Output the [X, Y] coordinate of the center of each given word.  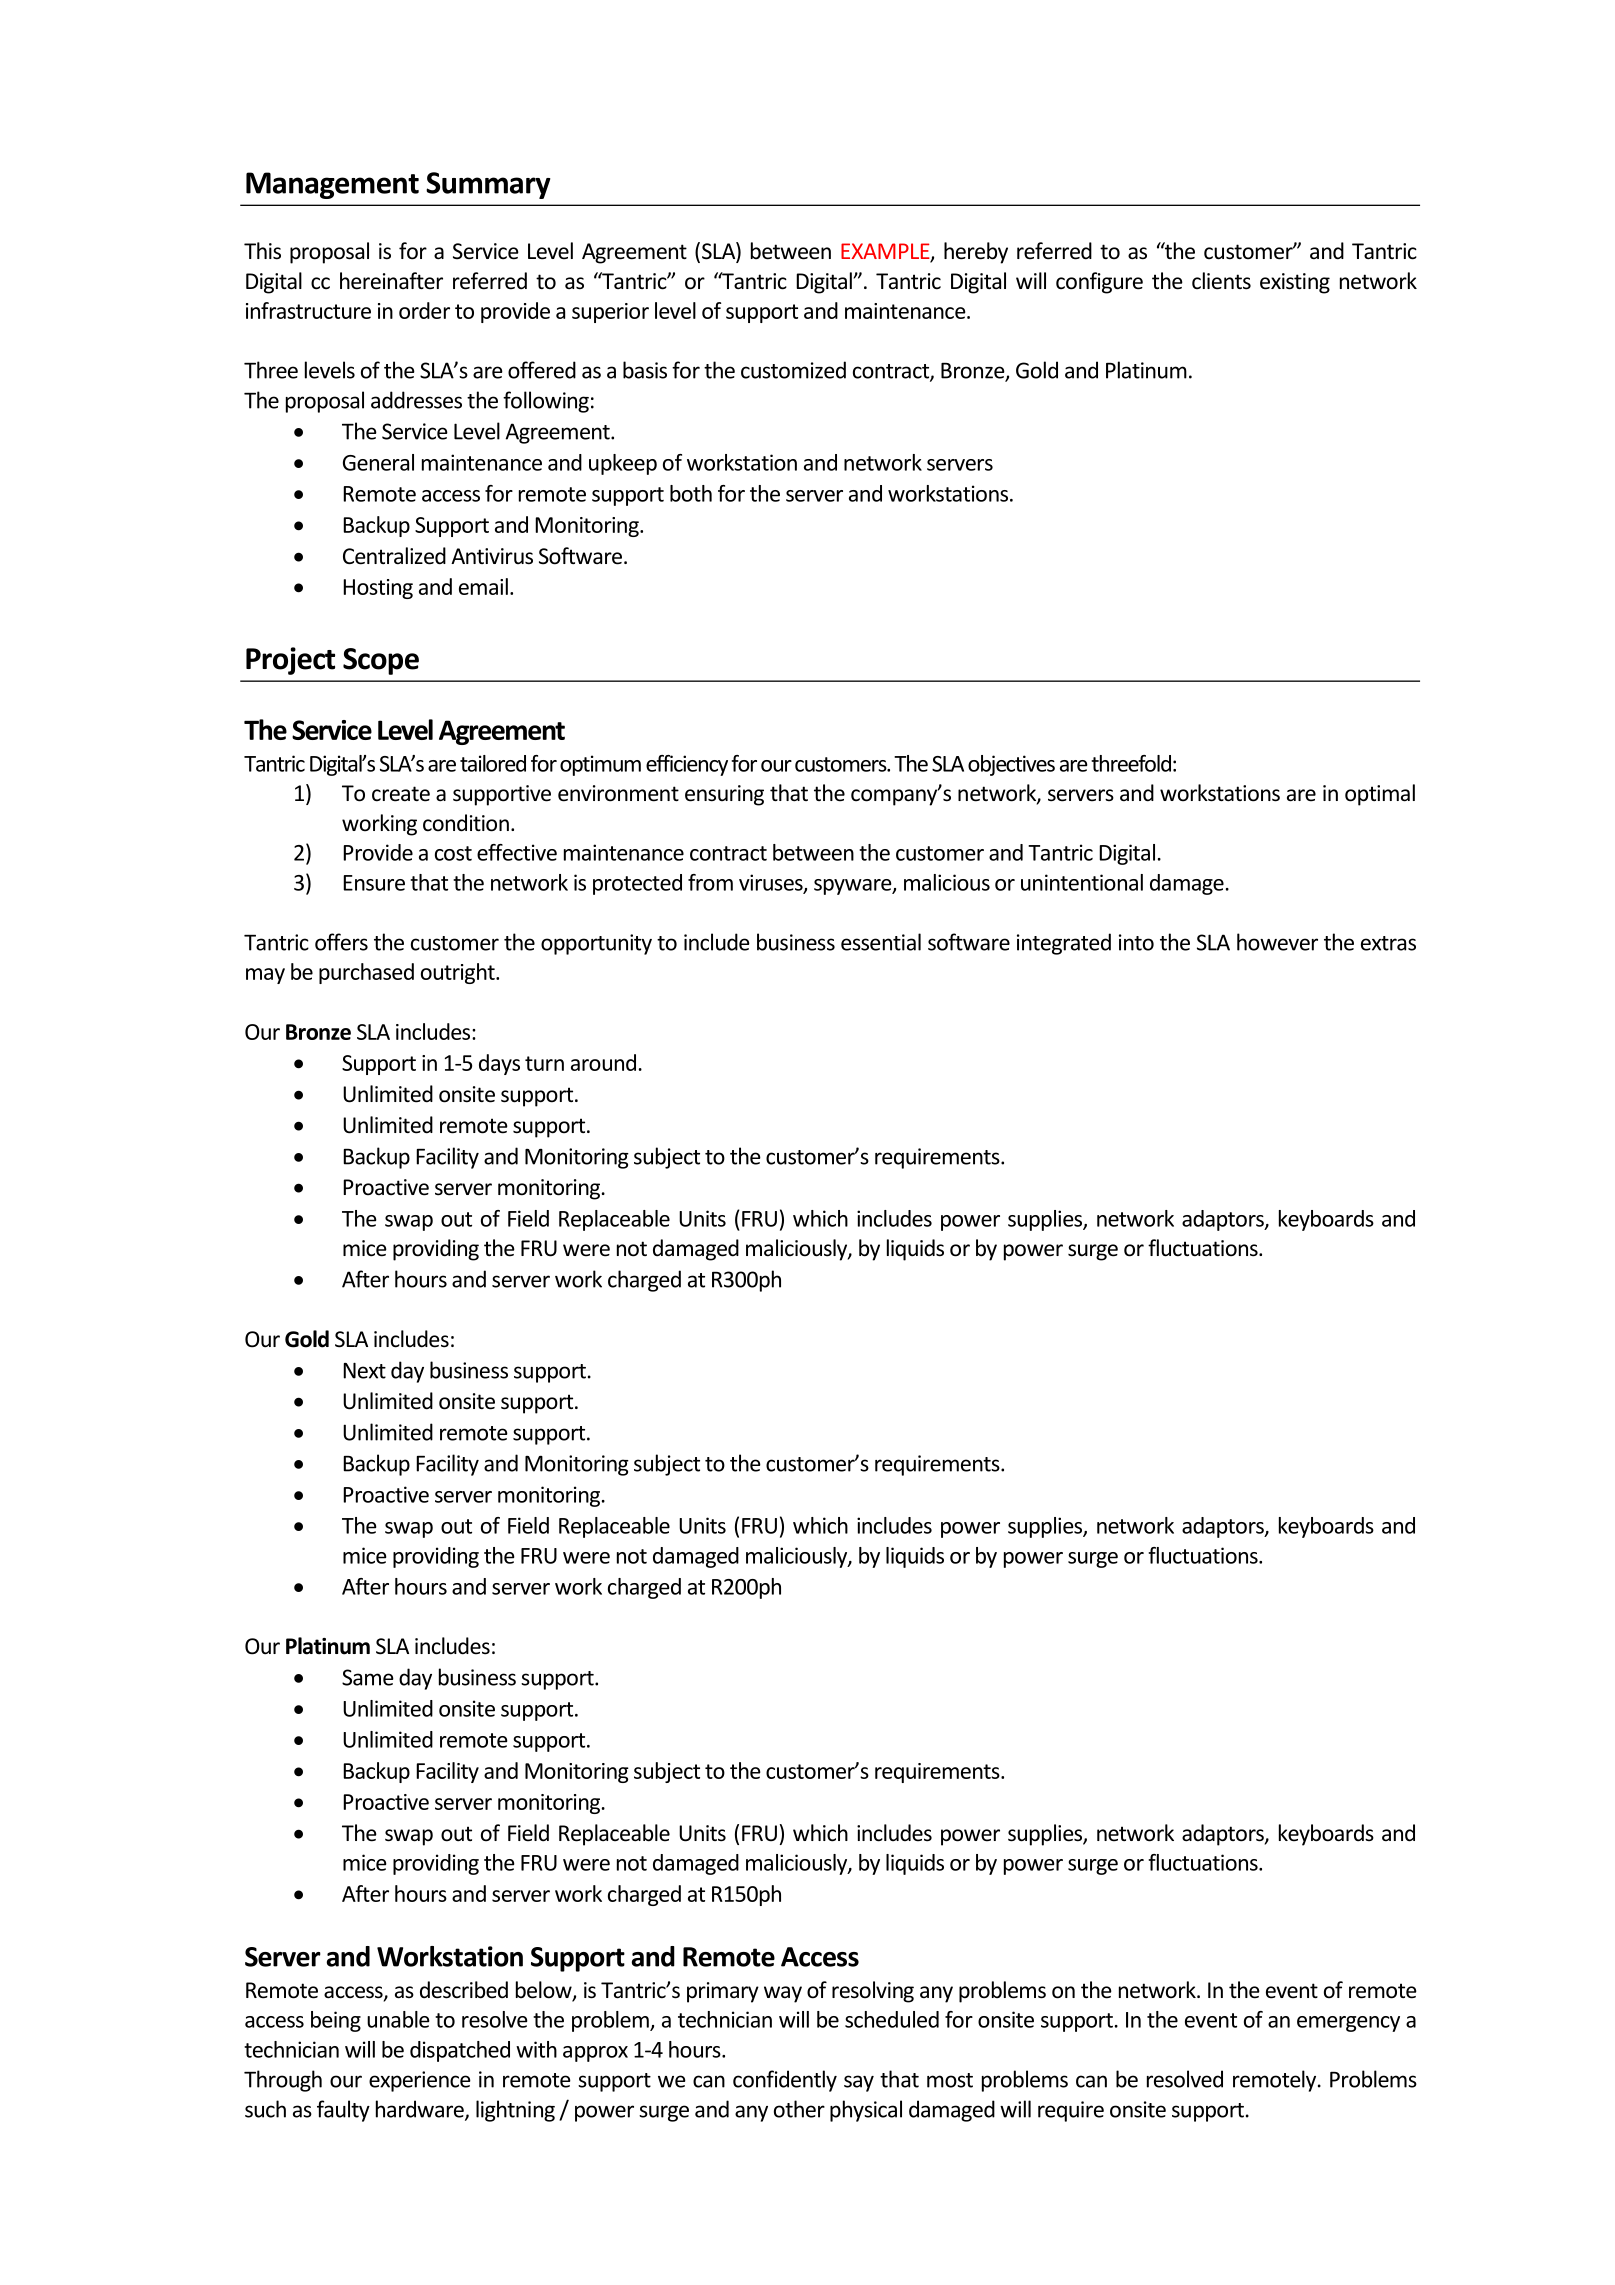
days [499, 1064]
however [1277, 942]
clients [1221, 281]
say [859, 2083]
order [424, 310]
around [603, 1062]
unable [398, 2019]
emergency [1348, 2024]
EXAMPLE [886, 252]
